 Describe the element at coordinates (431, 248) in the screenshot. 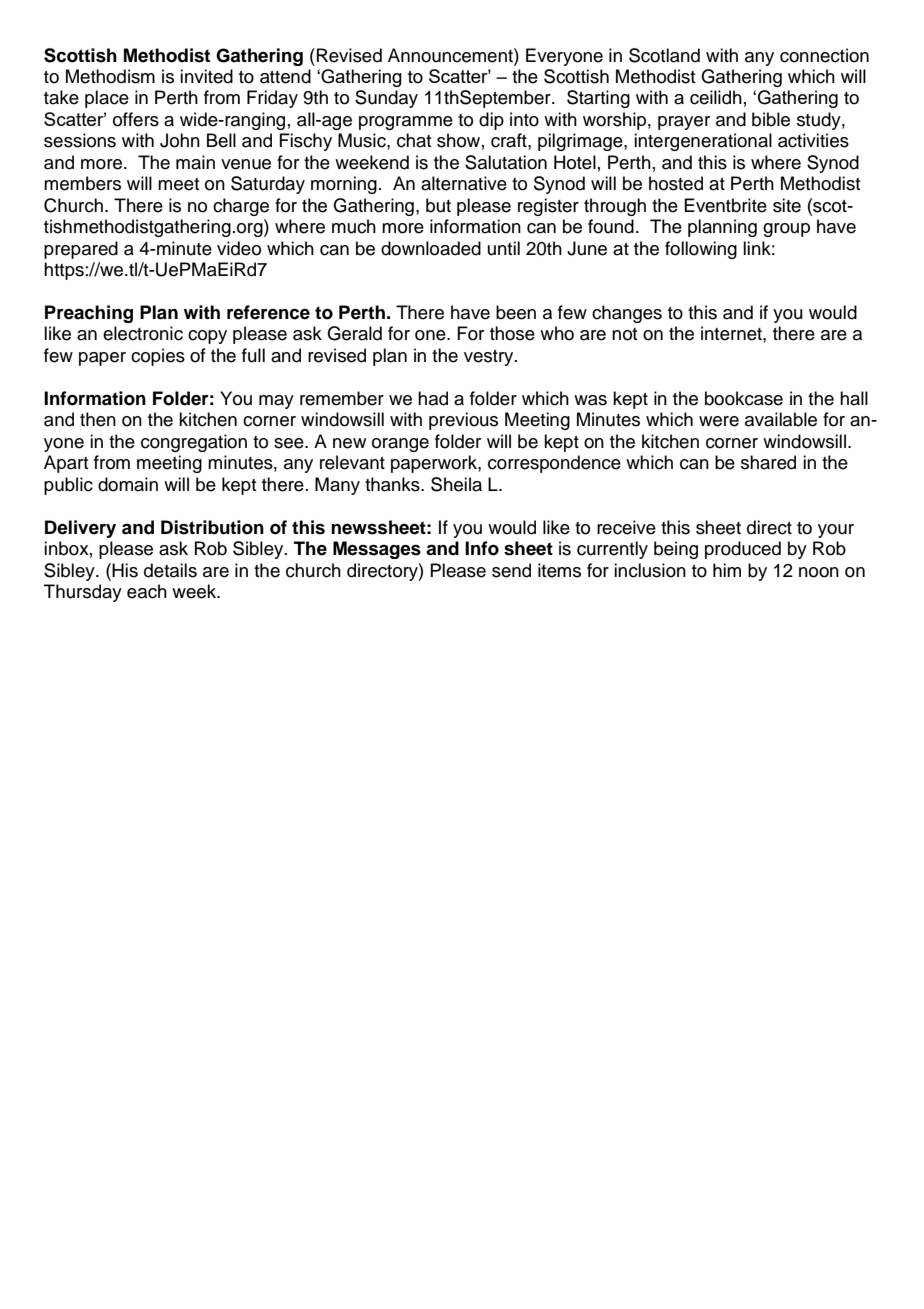

I see `downloaded` at that location.
